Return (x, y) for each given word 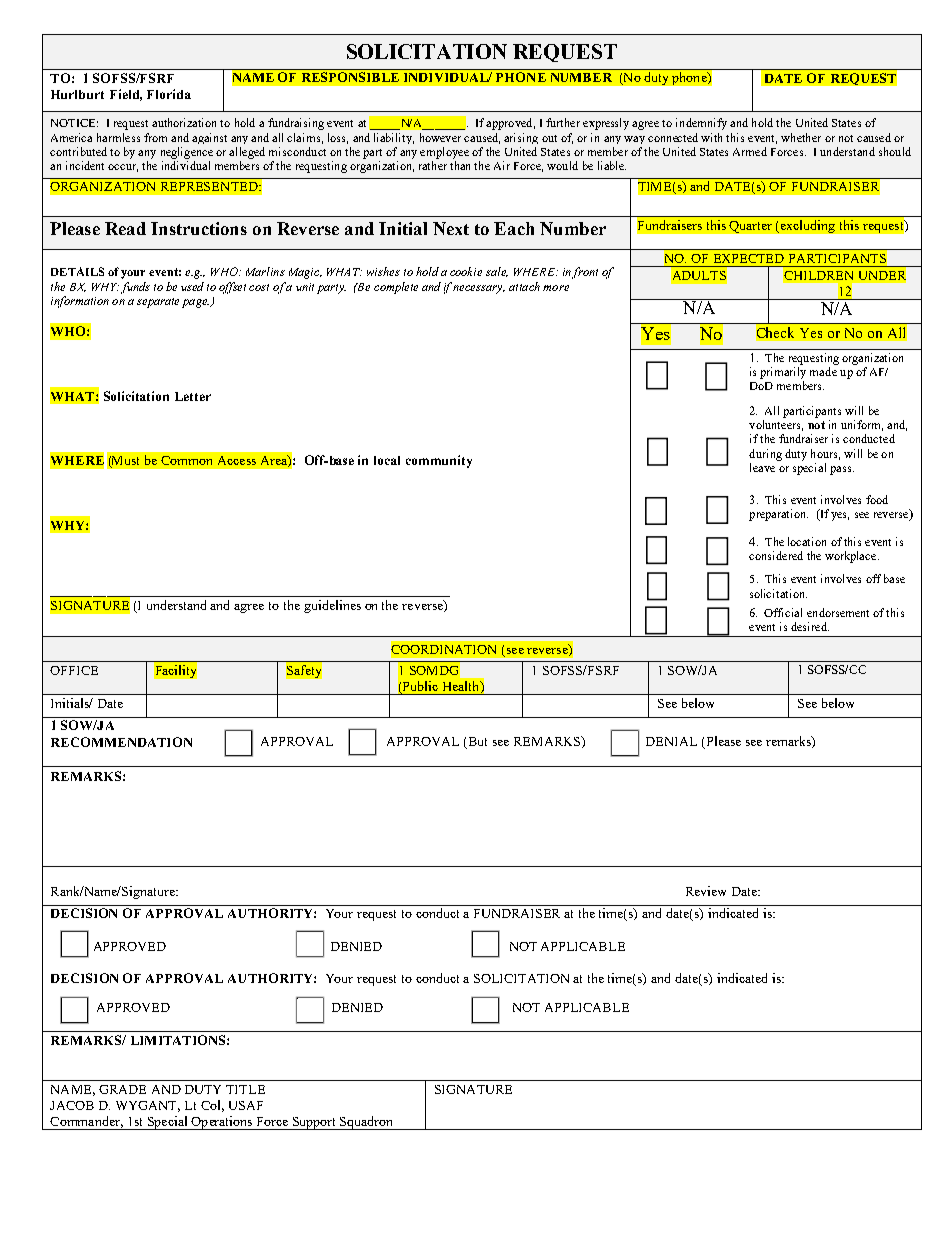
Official (783, 612)
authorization (184, 122)
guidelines (332, 606)
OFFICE (74, 670)
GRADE (122, 1089)
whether (801, 137)
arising (521, 138)
